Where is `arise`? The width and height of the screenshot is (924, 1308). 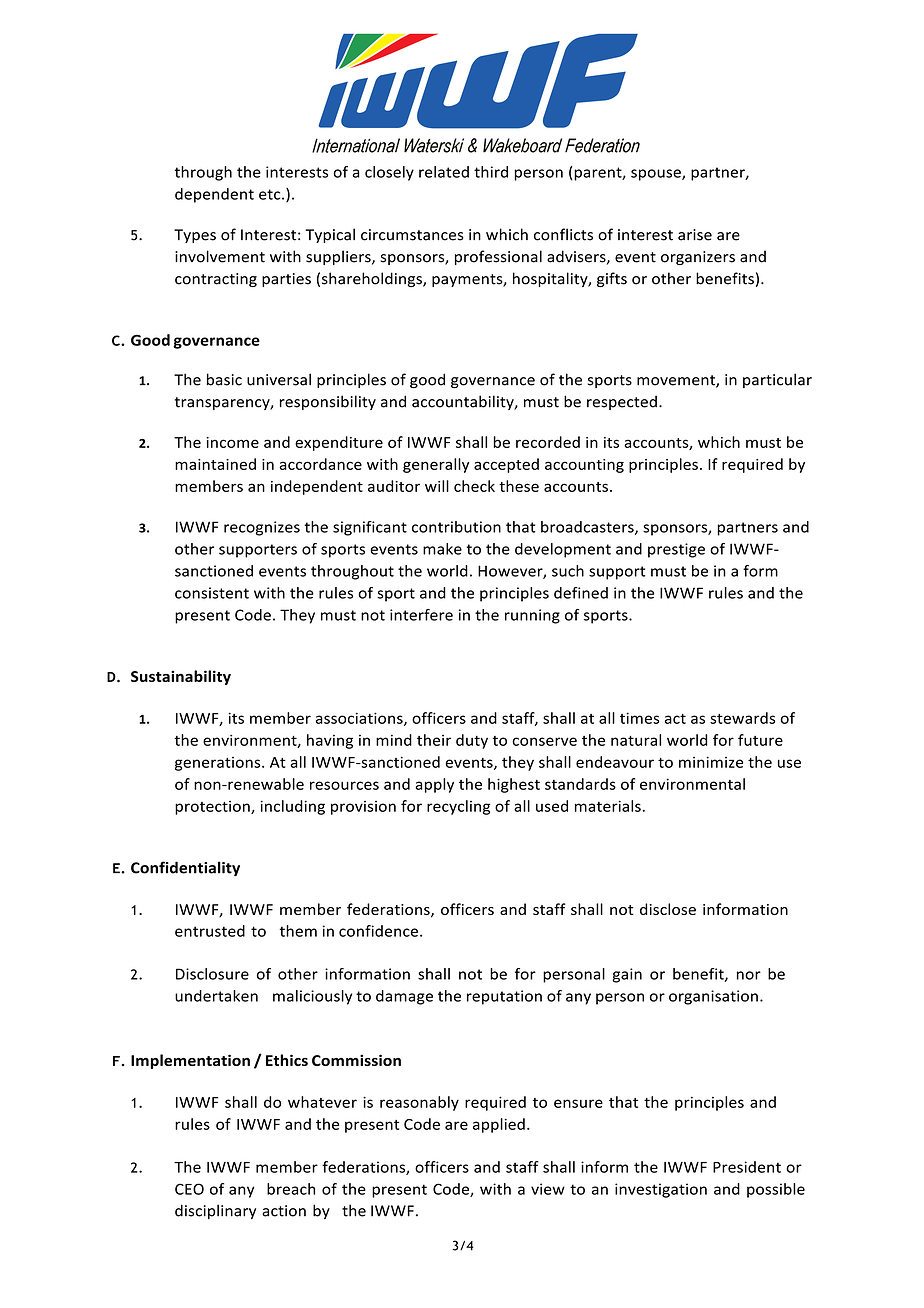
arise is located at coordinates (695, 235).
